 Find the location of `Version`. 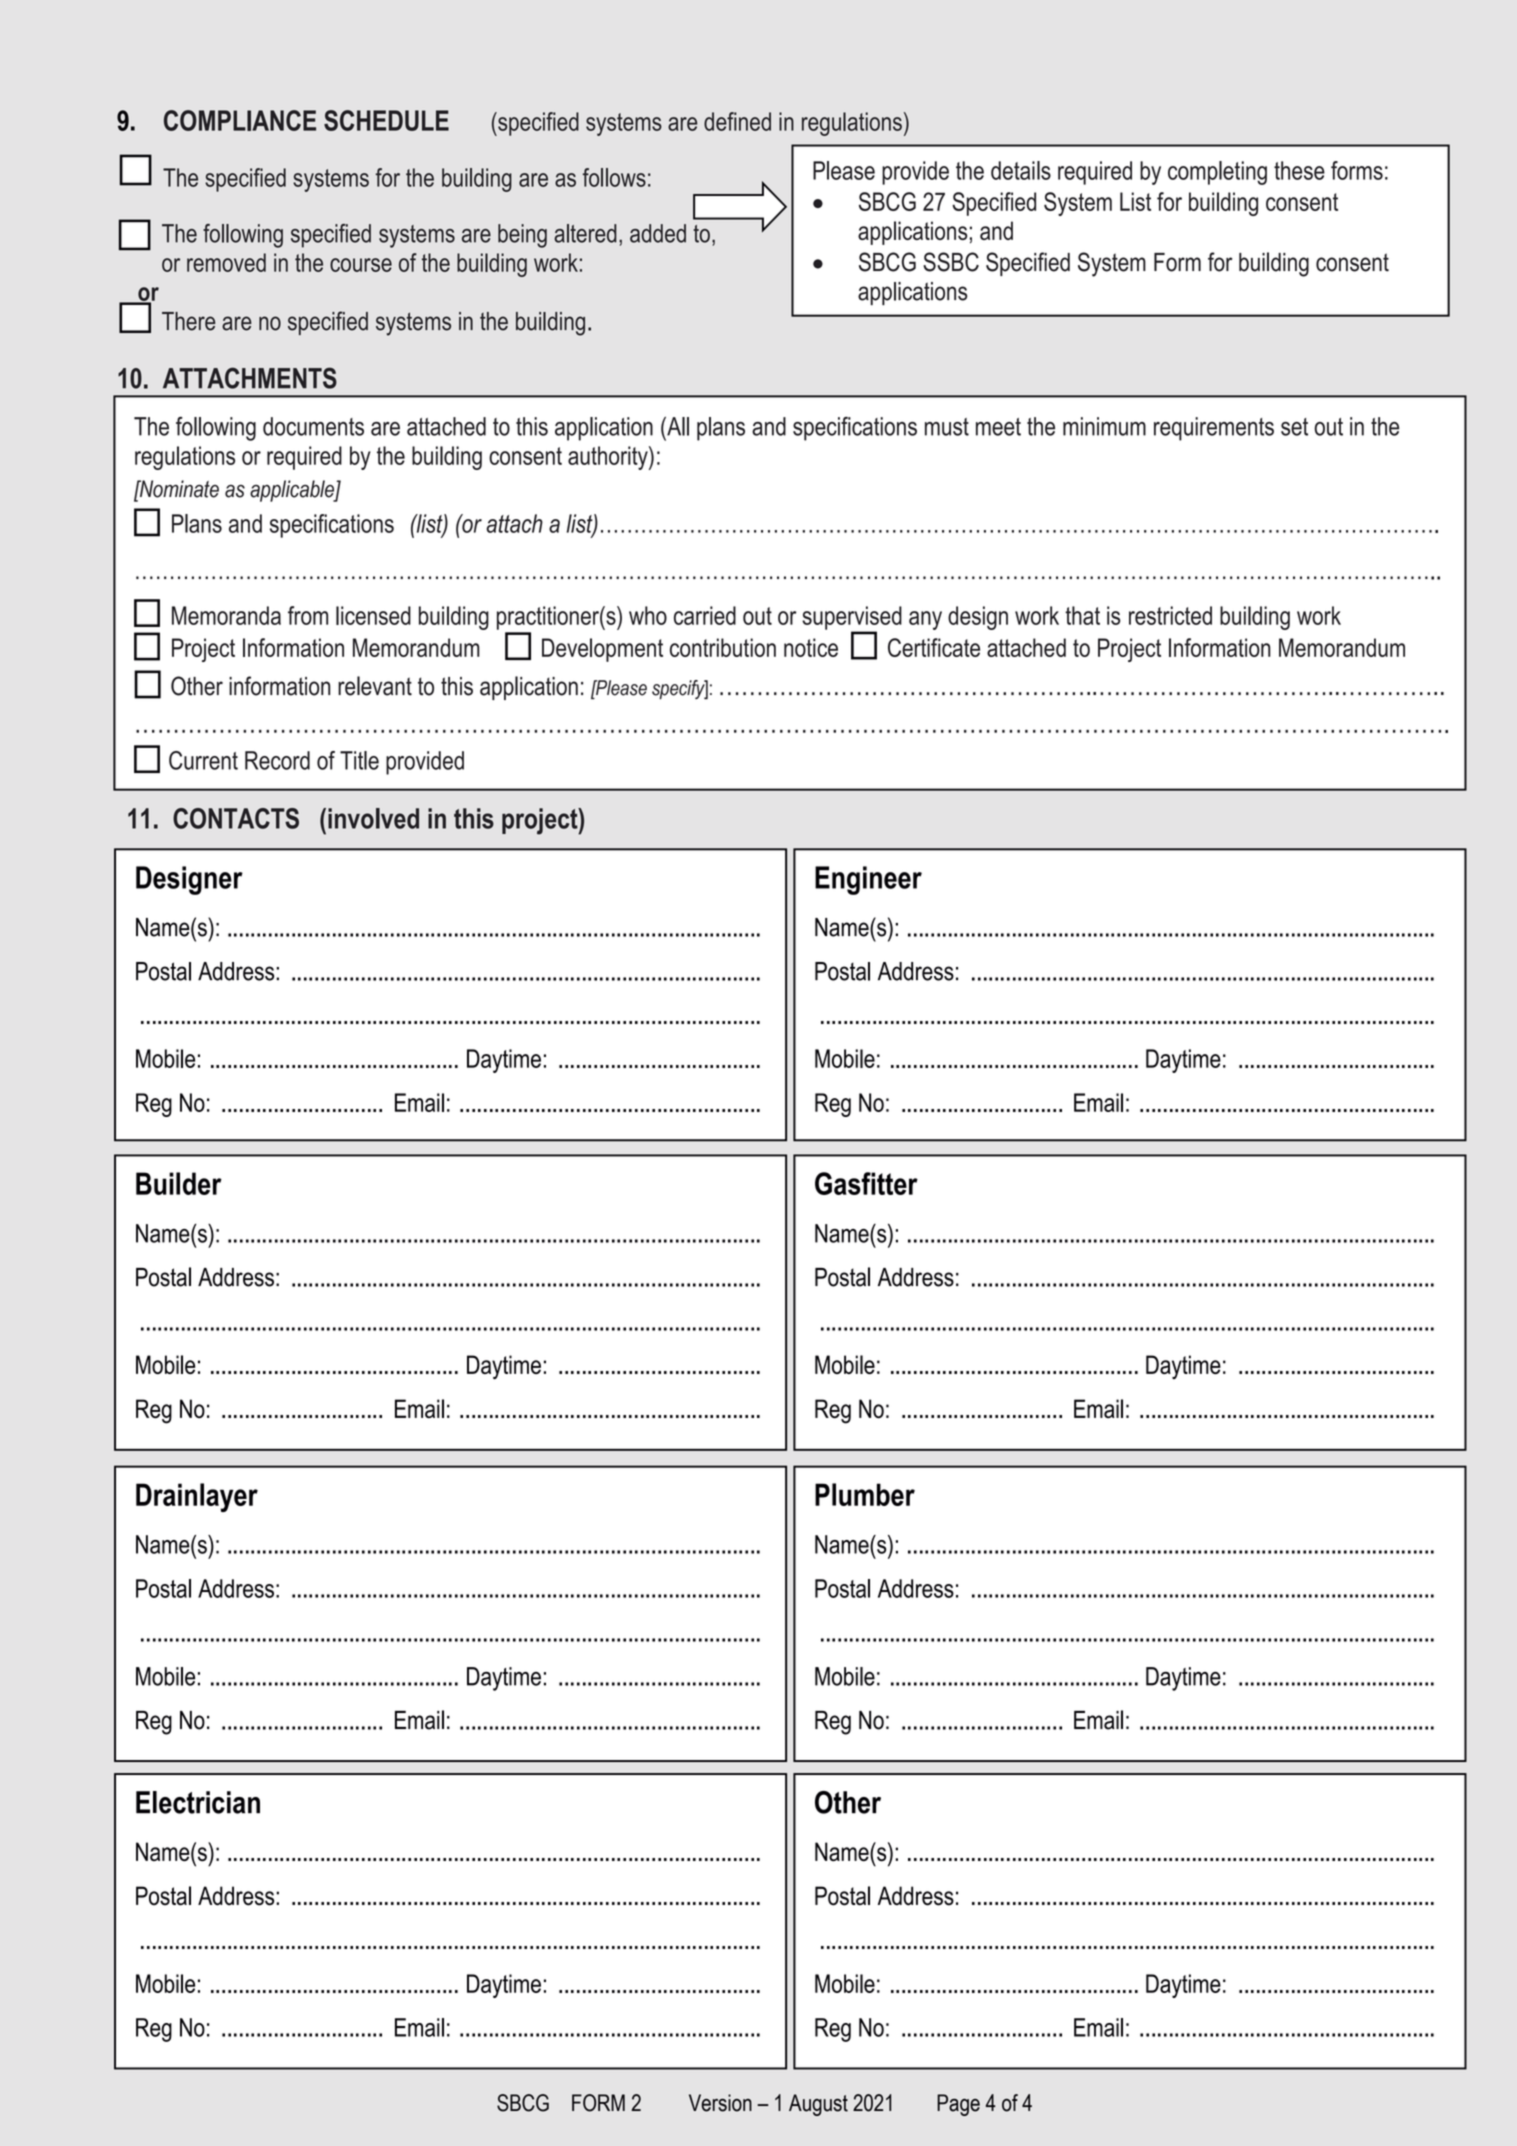

Version is located at coordinates (720, 2103).
